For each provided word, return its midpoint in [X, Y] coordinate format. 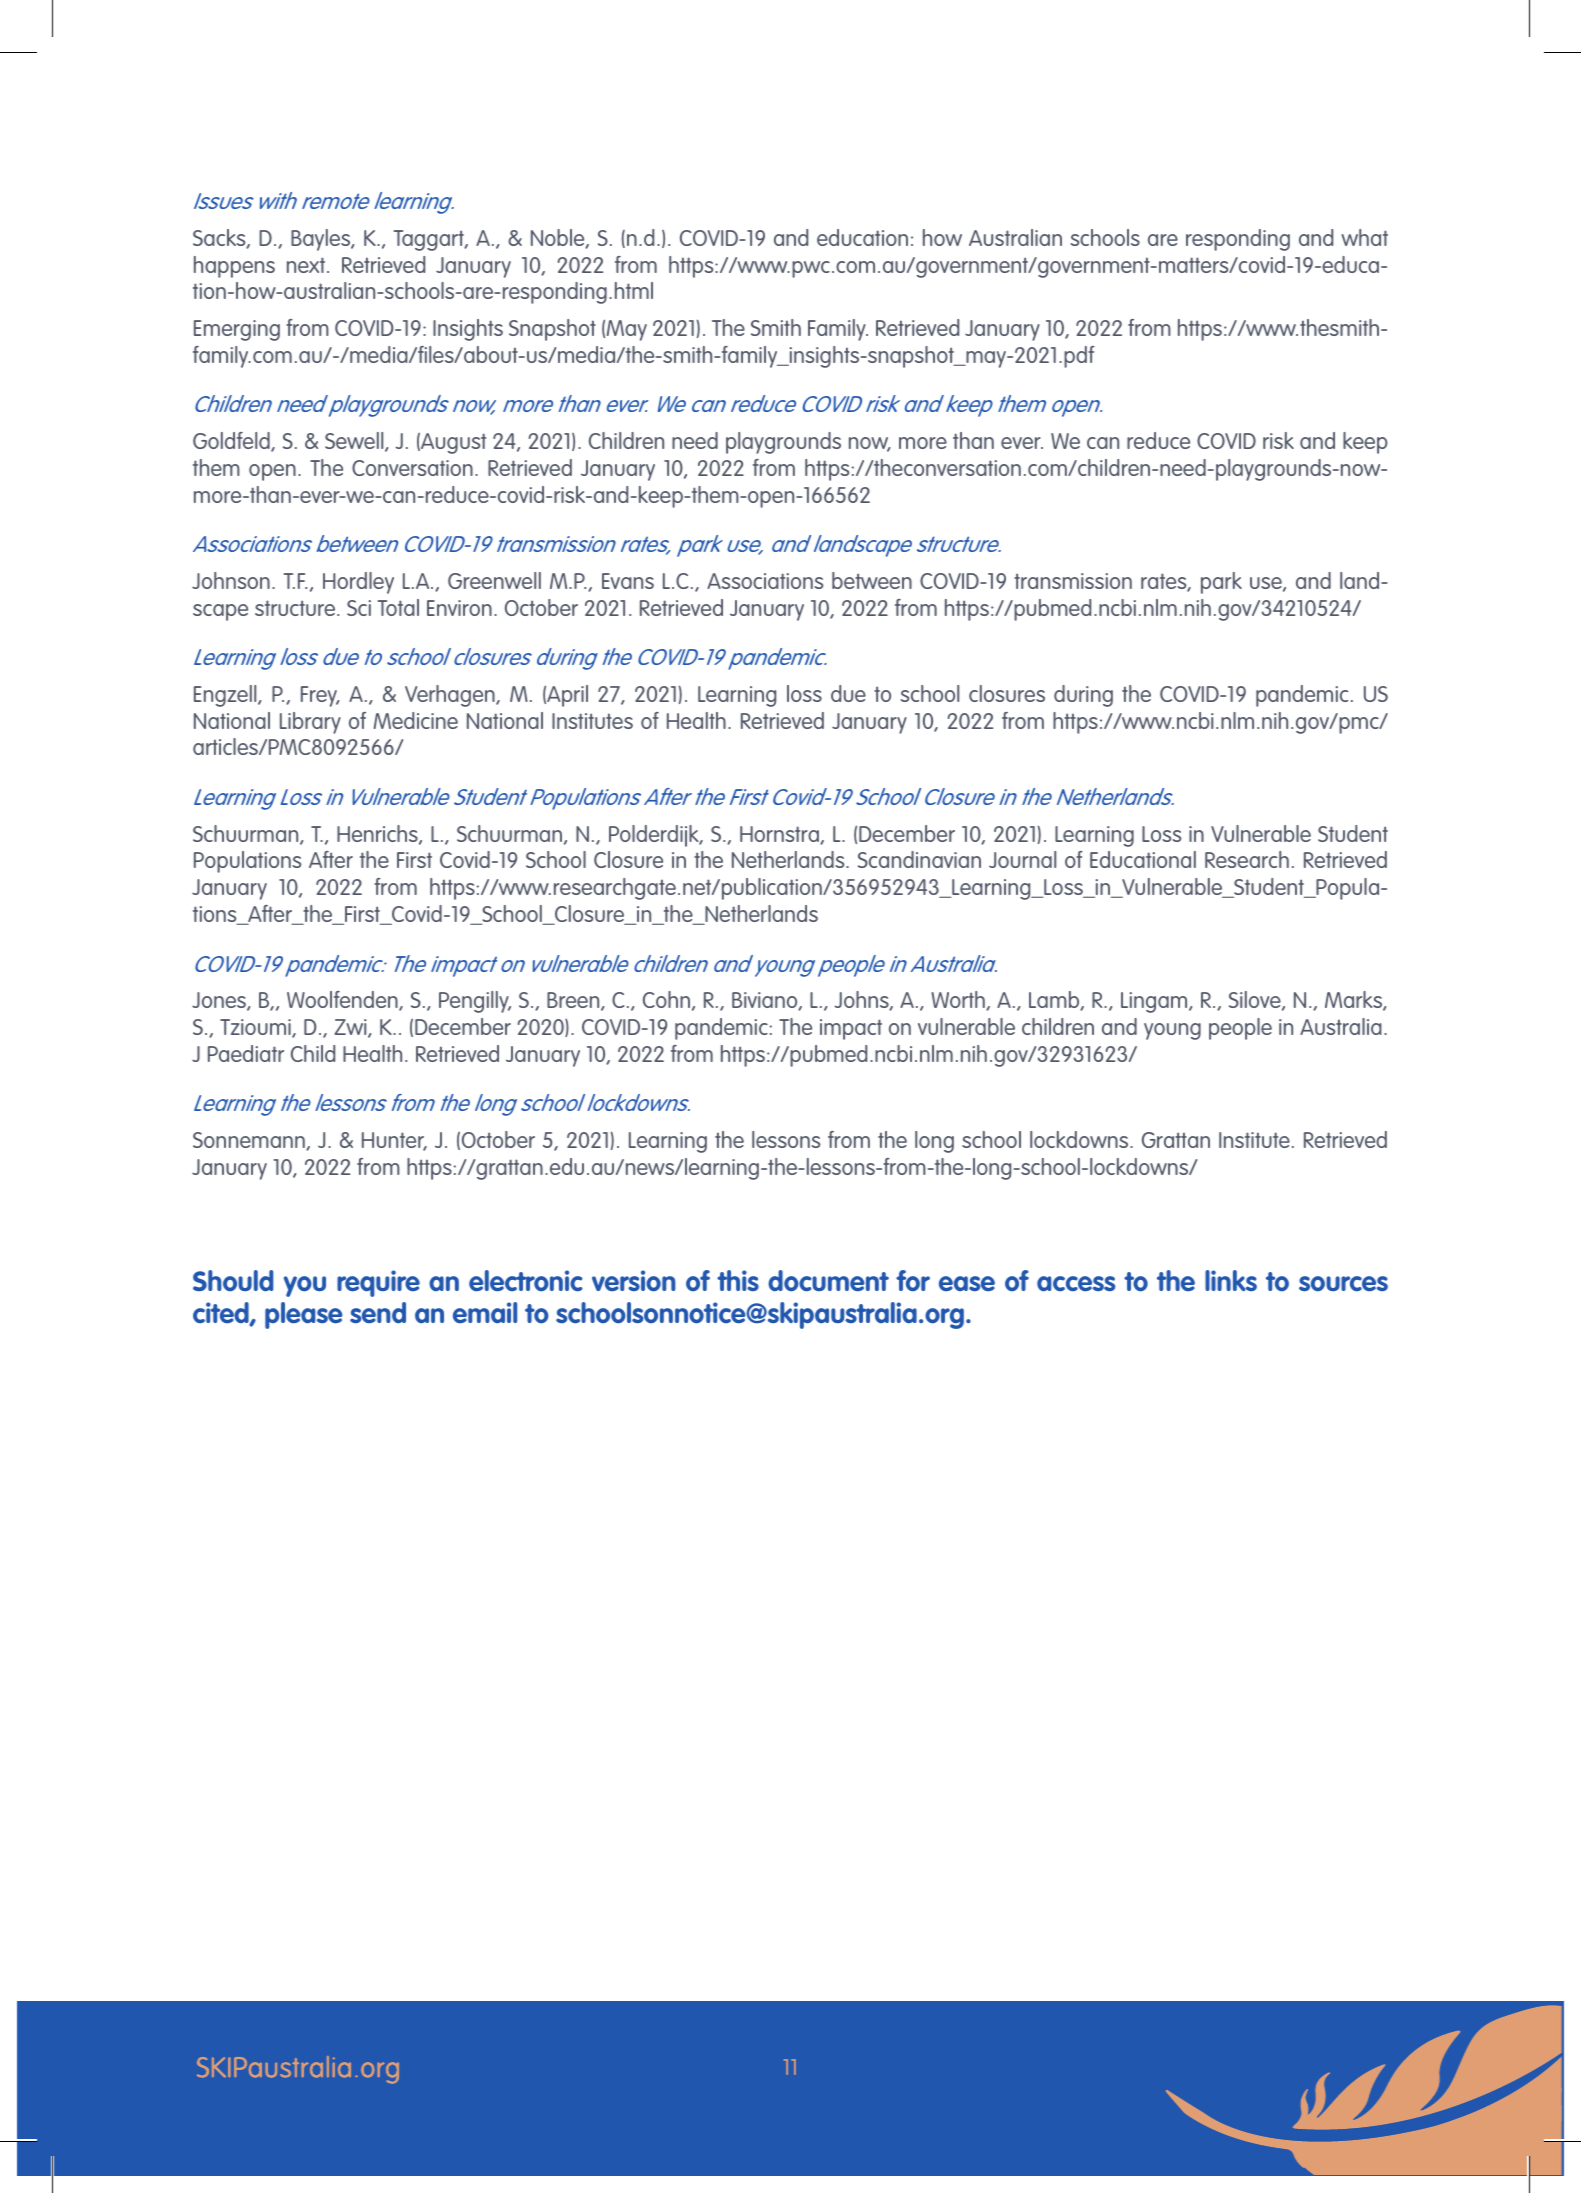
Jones [220, 1001]
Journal [1022, 859]
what [1364, 237]
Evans [628, 581]
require [378, 1283]
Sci [359, 608]
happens [234, 267]
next [307, 265]
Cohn [666, 999]
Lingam [1155, 1002]
